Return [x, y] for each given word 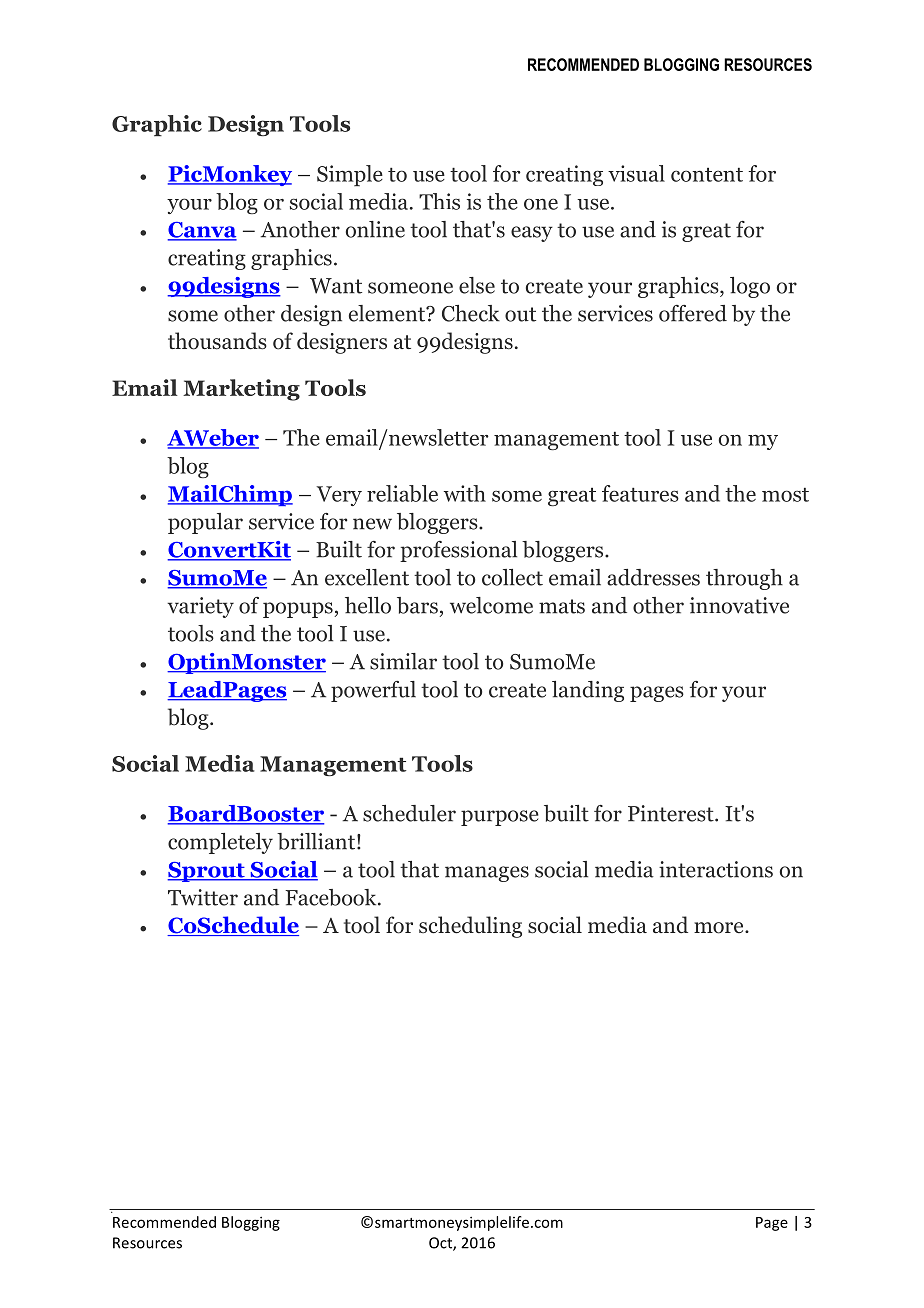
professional [458, 551]
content [707, 175]
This [439, 201]
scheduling [470, 927]
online [375, 229]
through [744, 579]
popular [205, 523]
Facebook [332, 897]
